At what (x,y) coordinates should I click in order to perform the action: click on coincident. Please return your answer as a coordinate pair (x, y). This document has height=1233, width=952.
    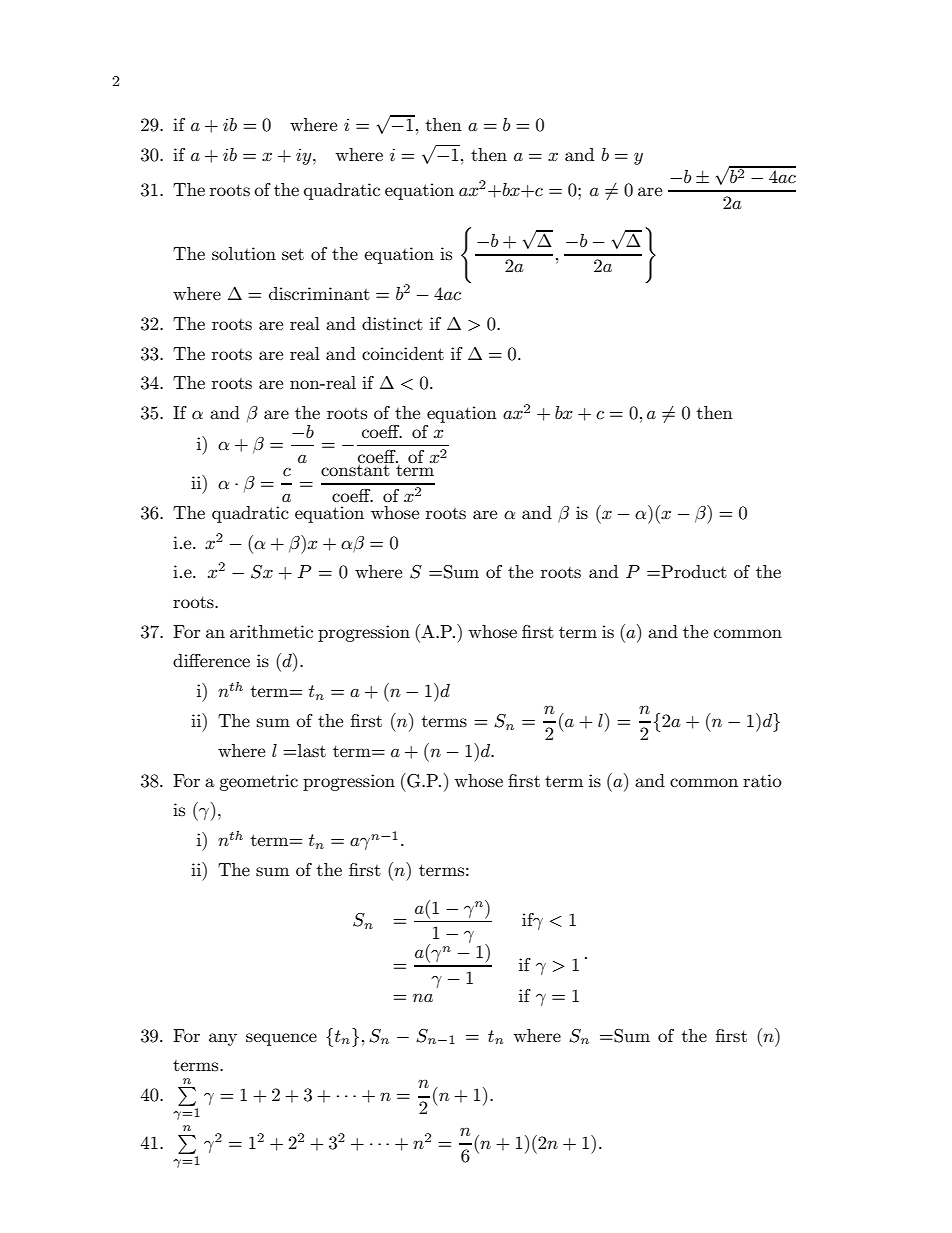
    Looking at the image, I should click on (403, 353).
